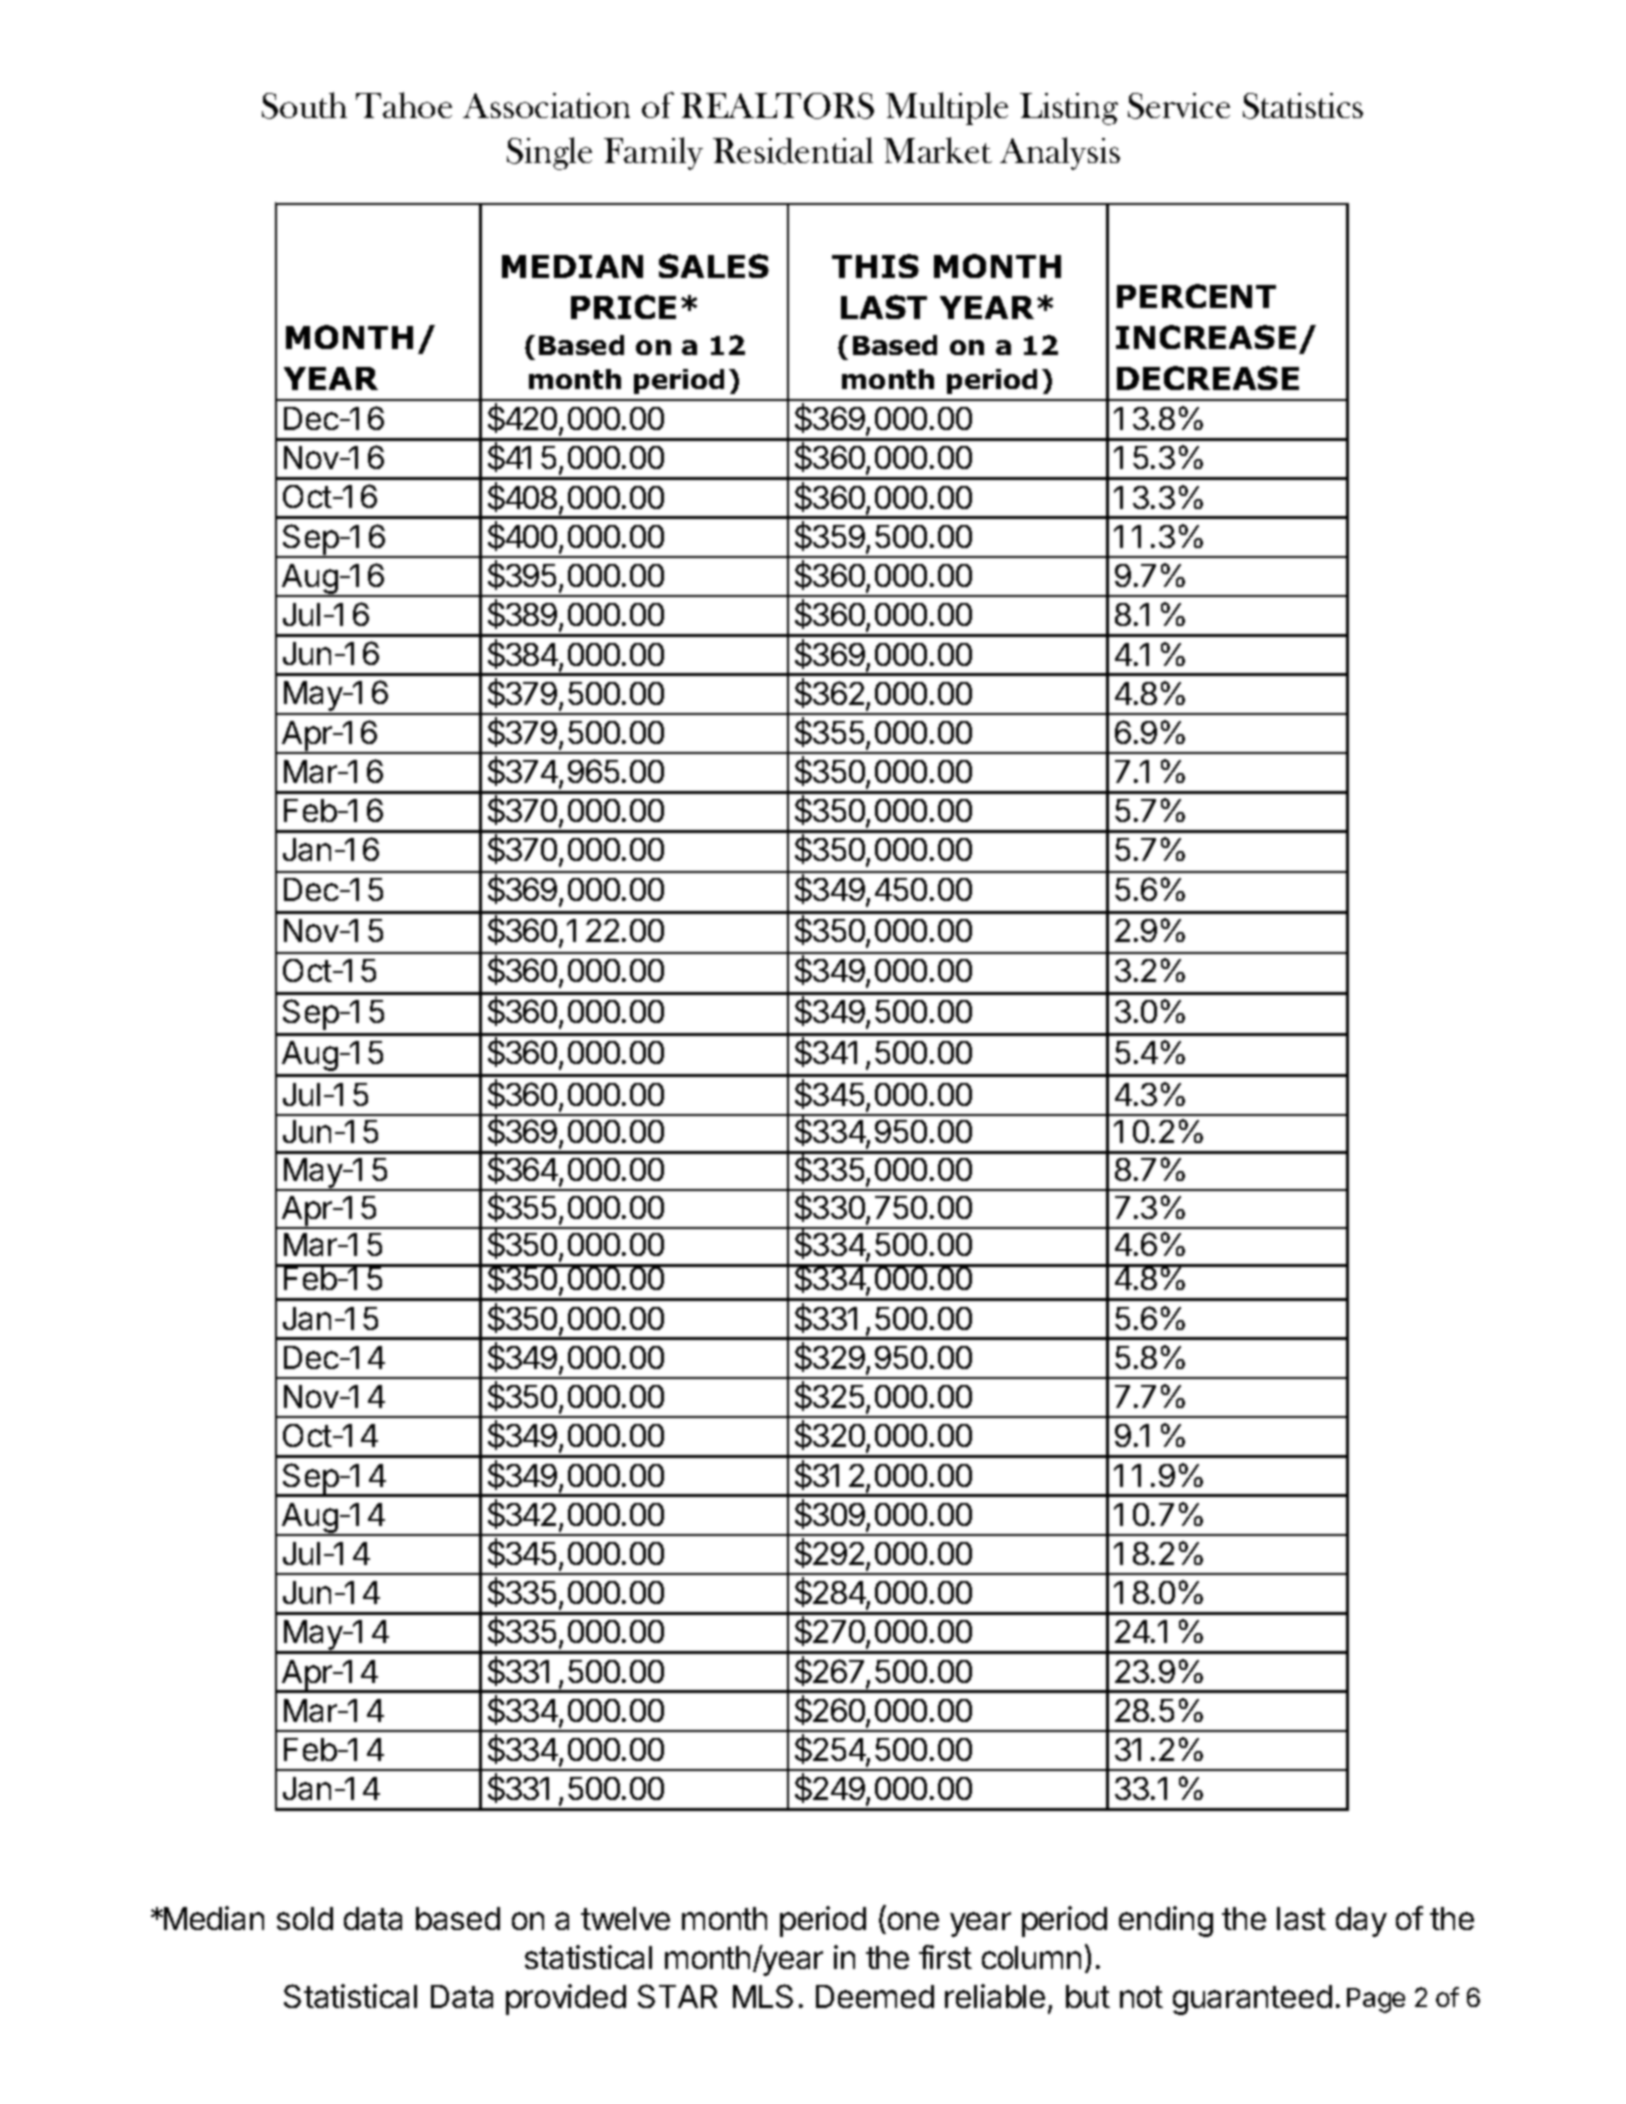 The image size is (1626, 2104). What do you see at coordinates (875, 266) in the screenshot?
I see `THIS` at bounding box center [875, 266].
